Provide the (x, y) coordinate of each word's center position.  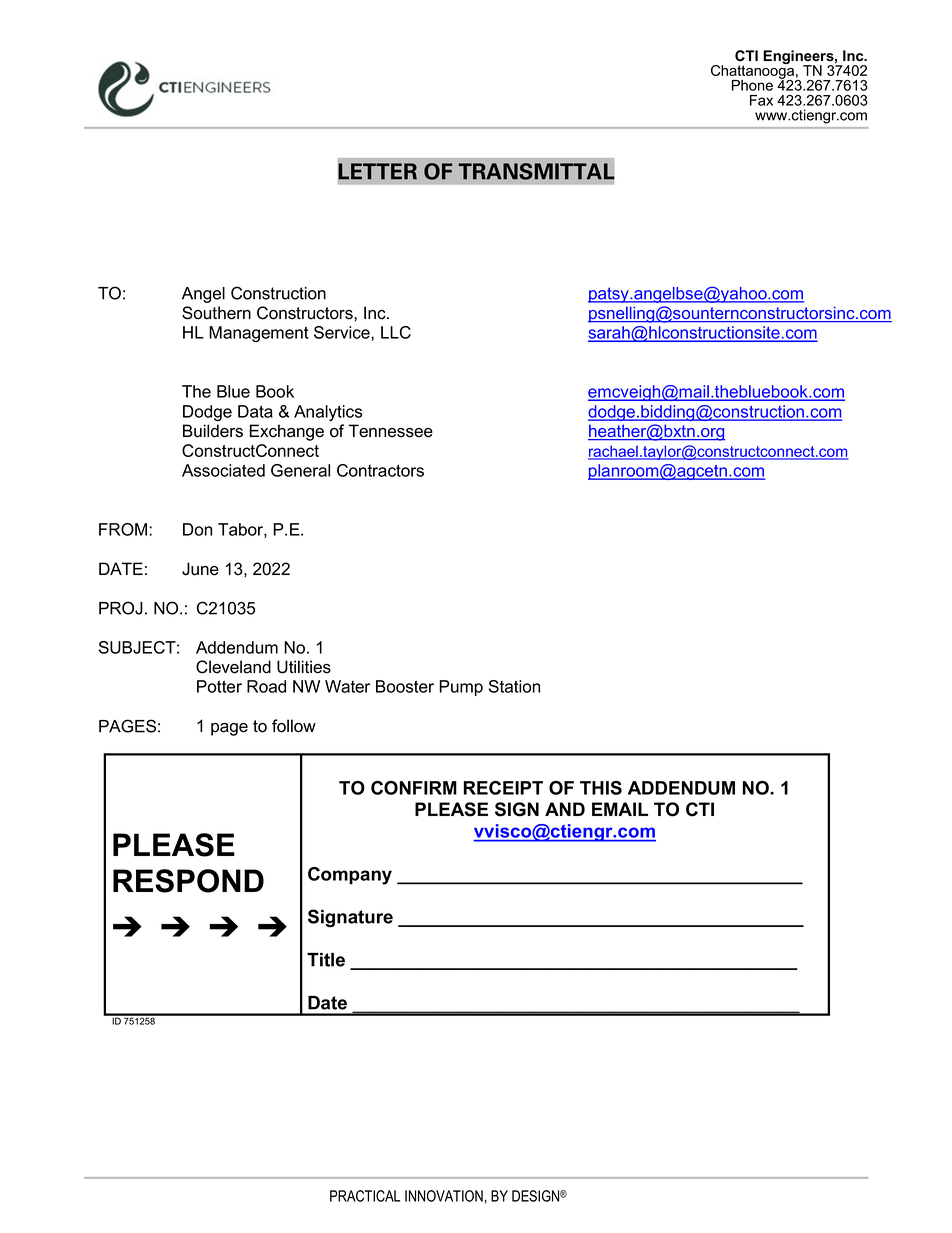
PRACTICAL (365, 1196)
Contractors (380, 470)
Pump (461, 688)
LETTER (377, 171)
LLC (396, 332)
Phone (752, 85)
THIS (601, 788)
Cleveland (233, 667)
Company (350, 876)
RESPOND (188, 881)
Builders (213, 431)
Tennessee (391, 431)
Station (514, 686)
